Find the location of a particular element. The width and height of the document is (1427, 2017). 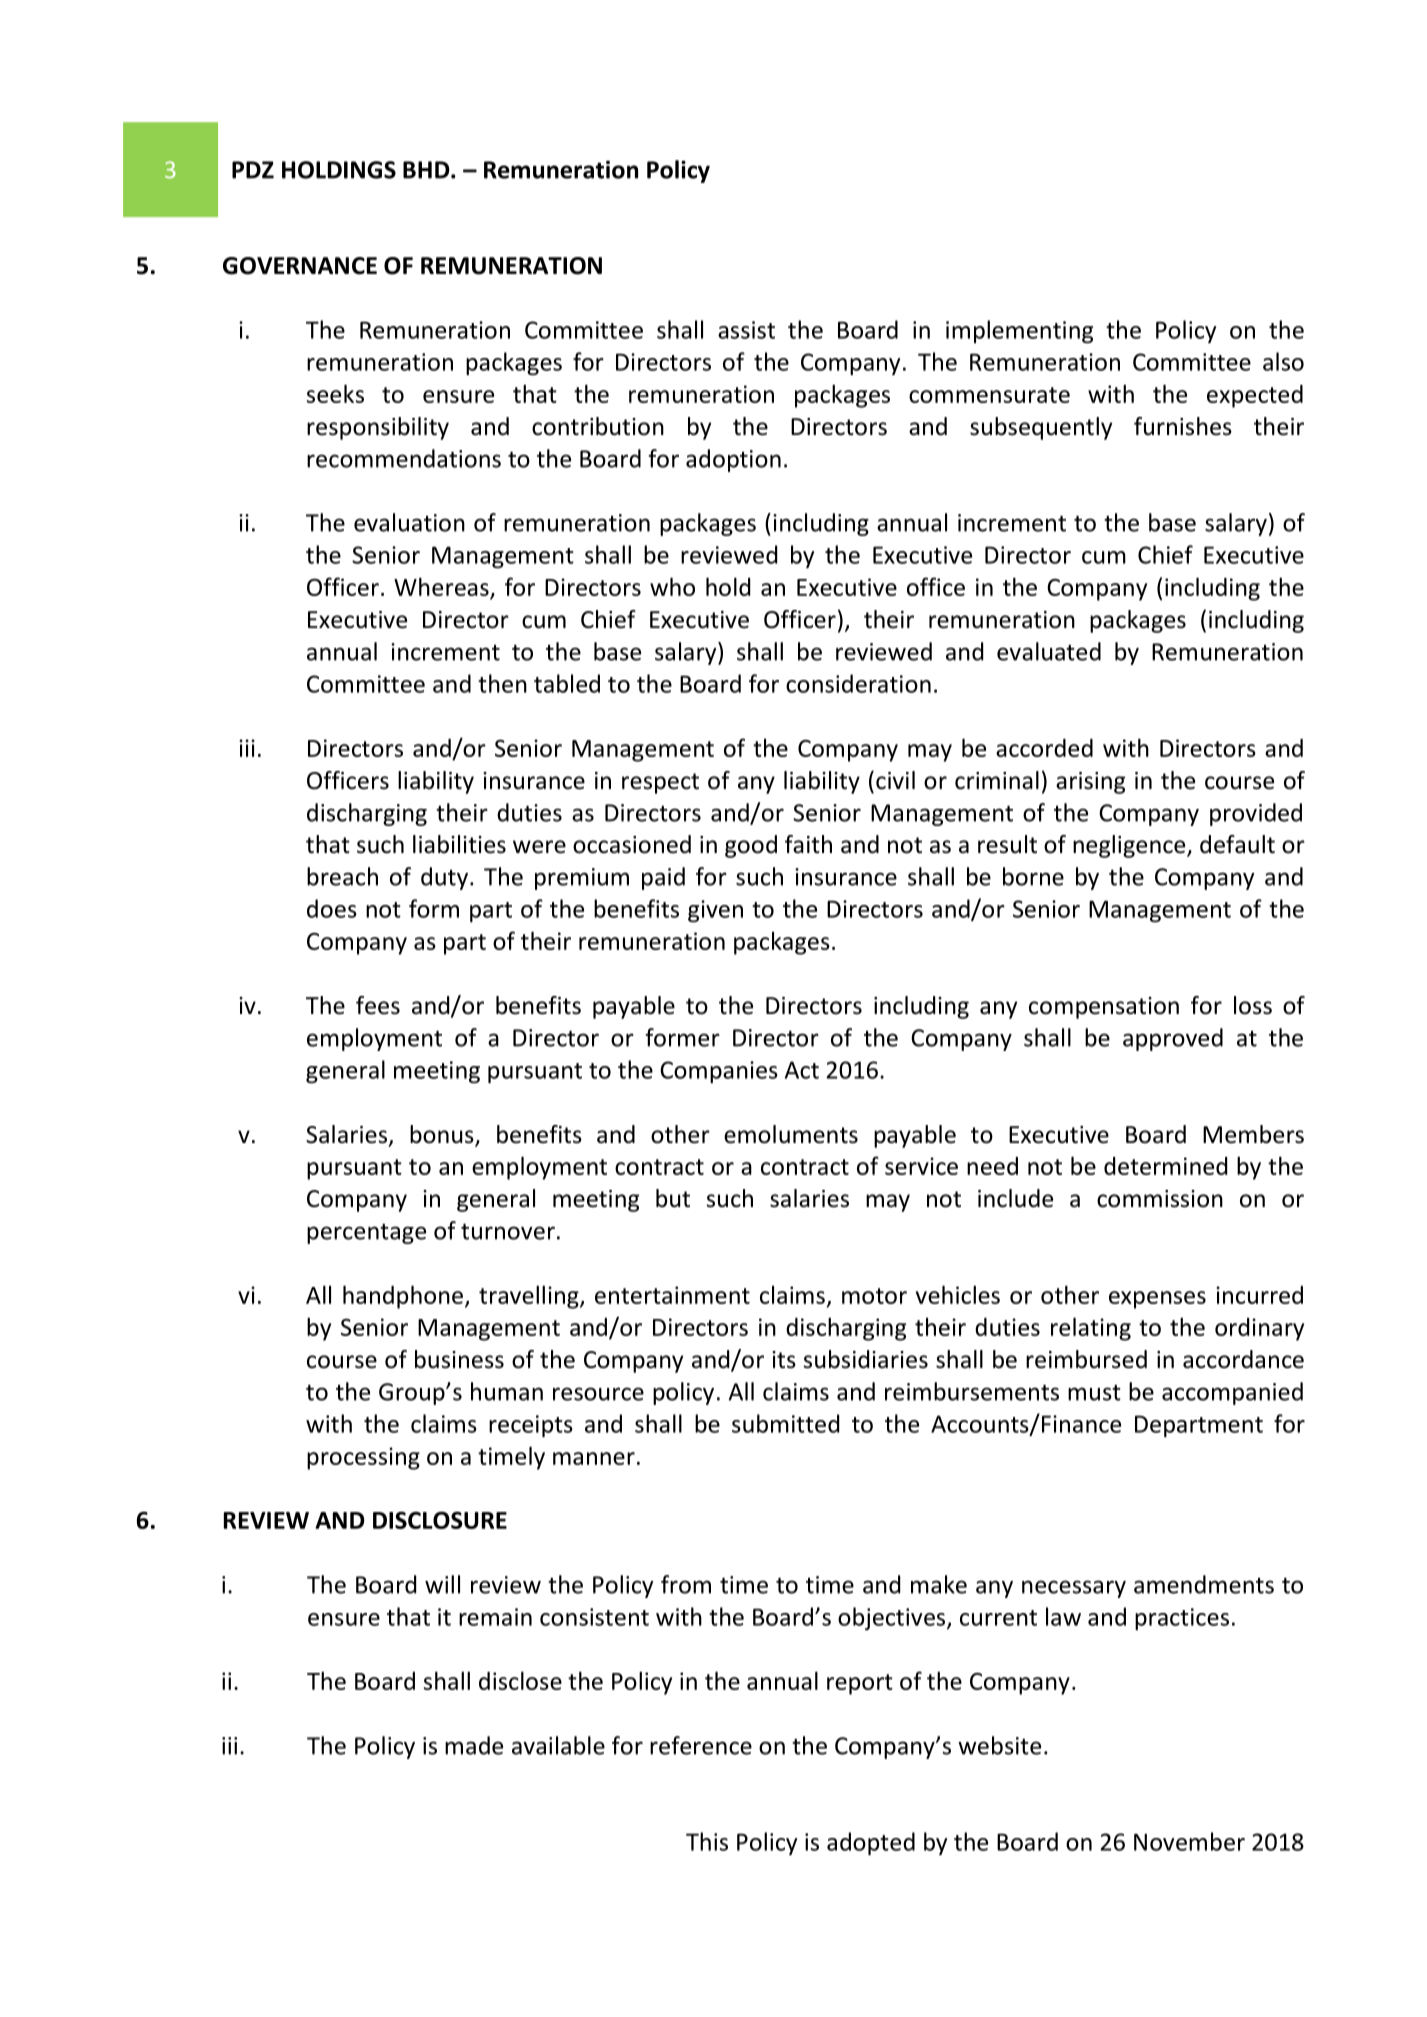

assist is located at coordinates (746, 330).
